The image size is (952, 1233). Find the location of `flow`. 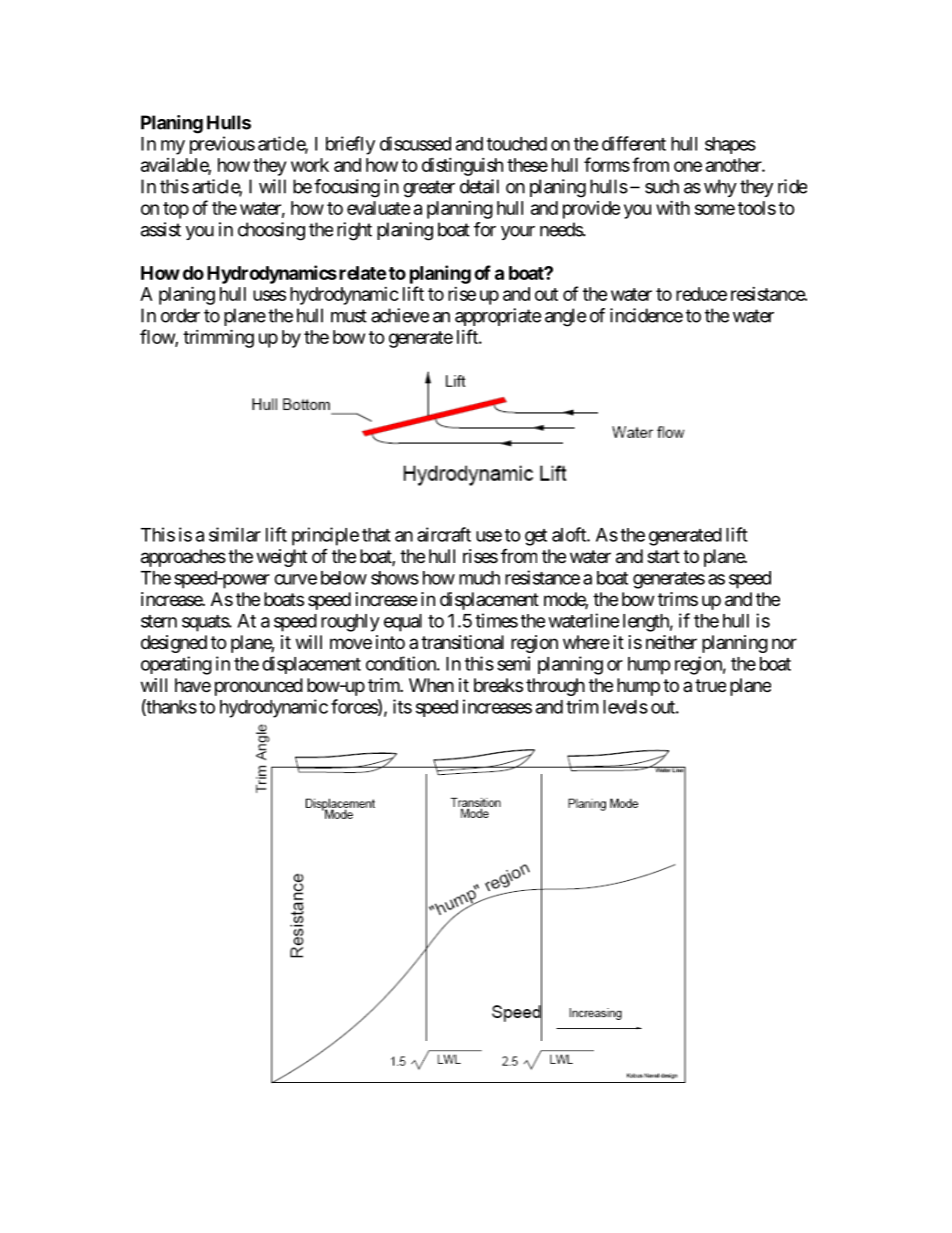

flow is located at coordinates (158, 337).
